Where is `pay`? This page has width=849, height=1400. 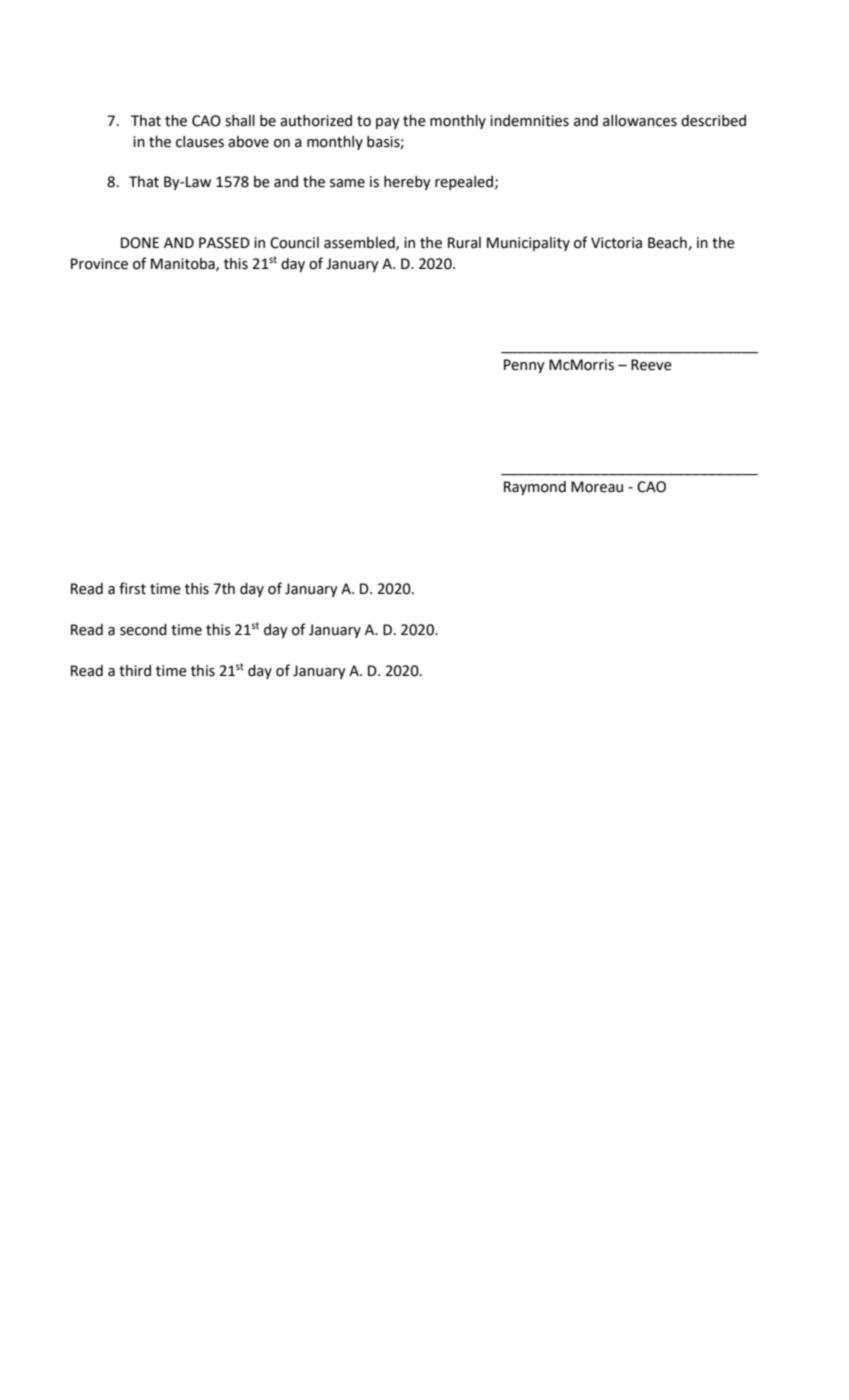 pay is located at coordinates (388, 123).
